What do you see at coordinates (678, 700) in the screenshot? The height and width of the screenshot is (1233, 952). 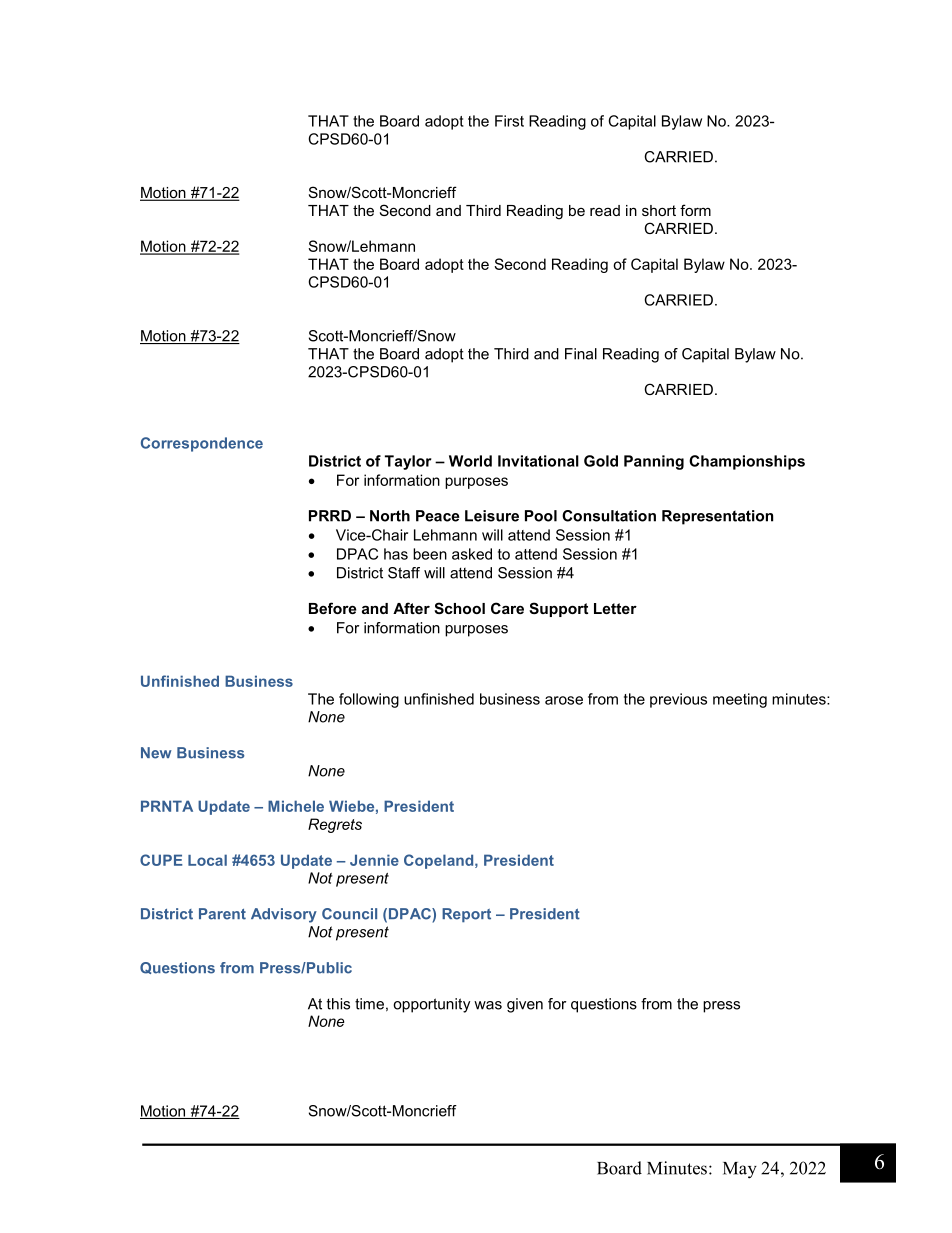 I see `previous` at bounding box center [678, 700].
